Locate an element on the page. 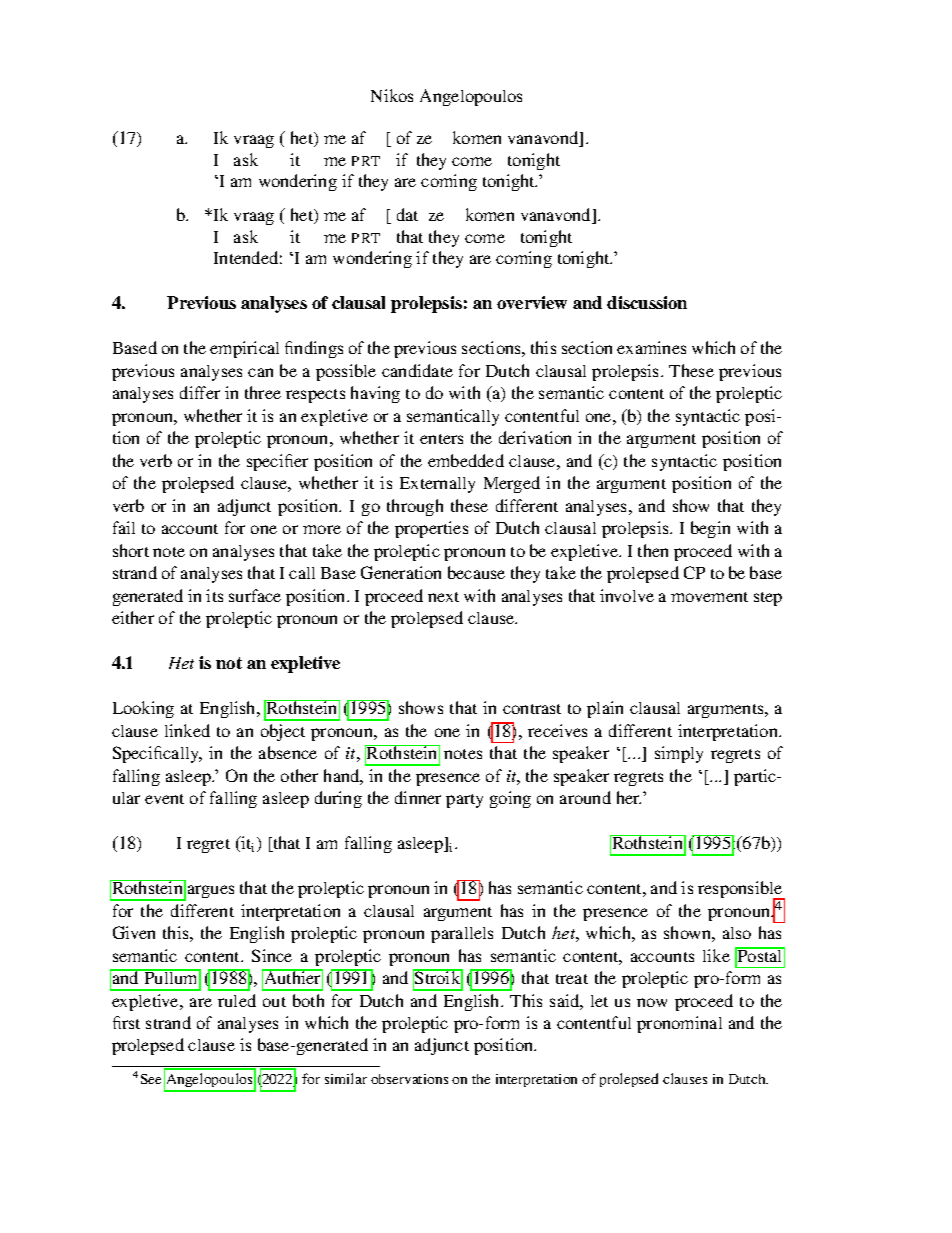  empirical is located at coordinates (244, 349).
